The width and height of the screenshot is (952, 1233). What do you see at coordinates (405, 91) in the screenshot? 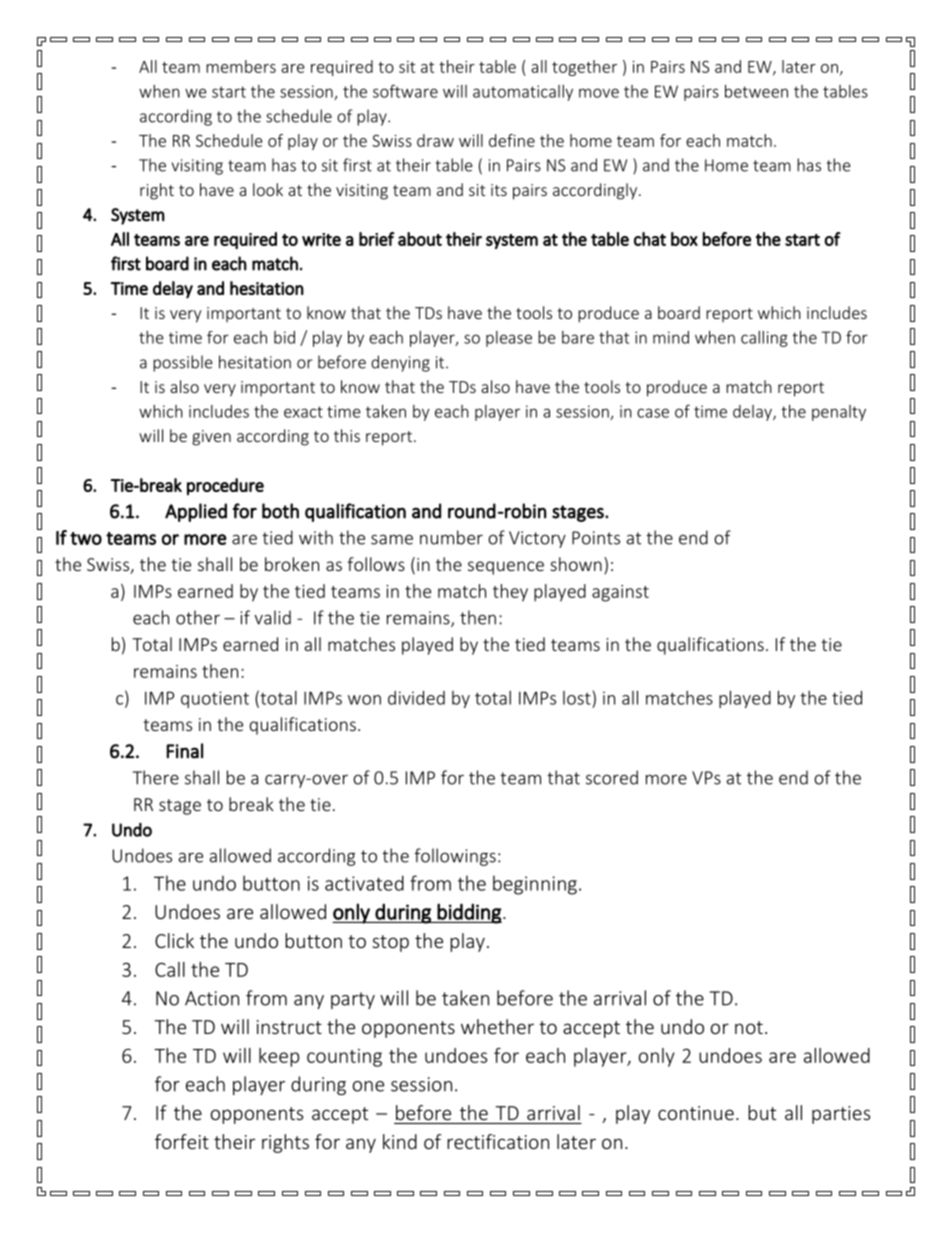
I see `software` at bounding box center [405, 91].
